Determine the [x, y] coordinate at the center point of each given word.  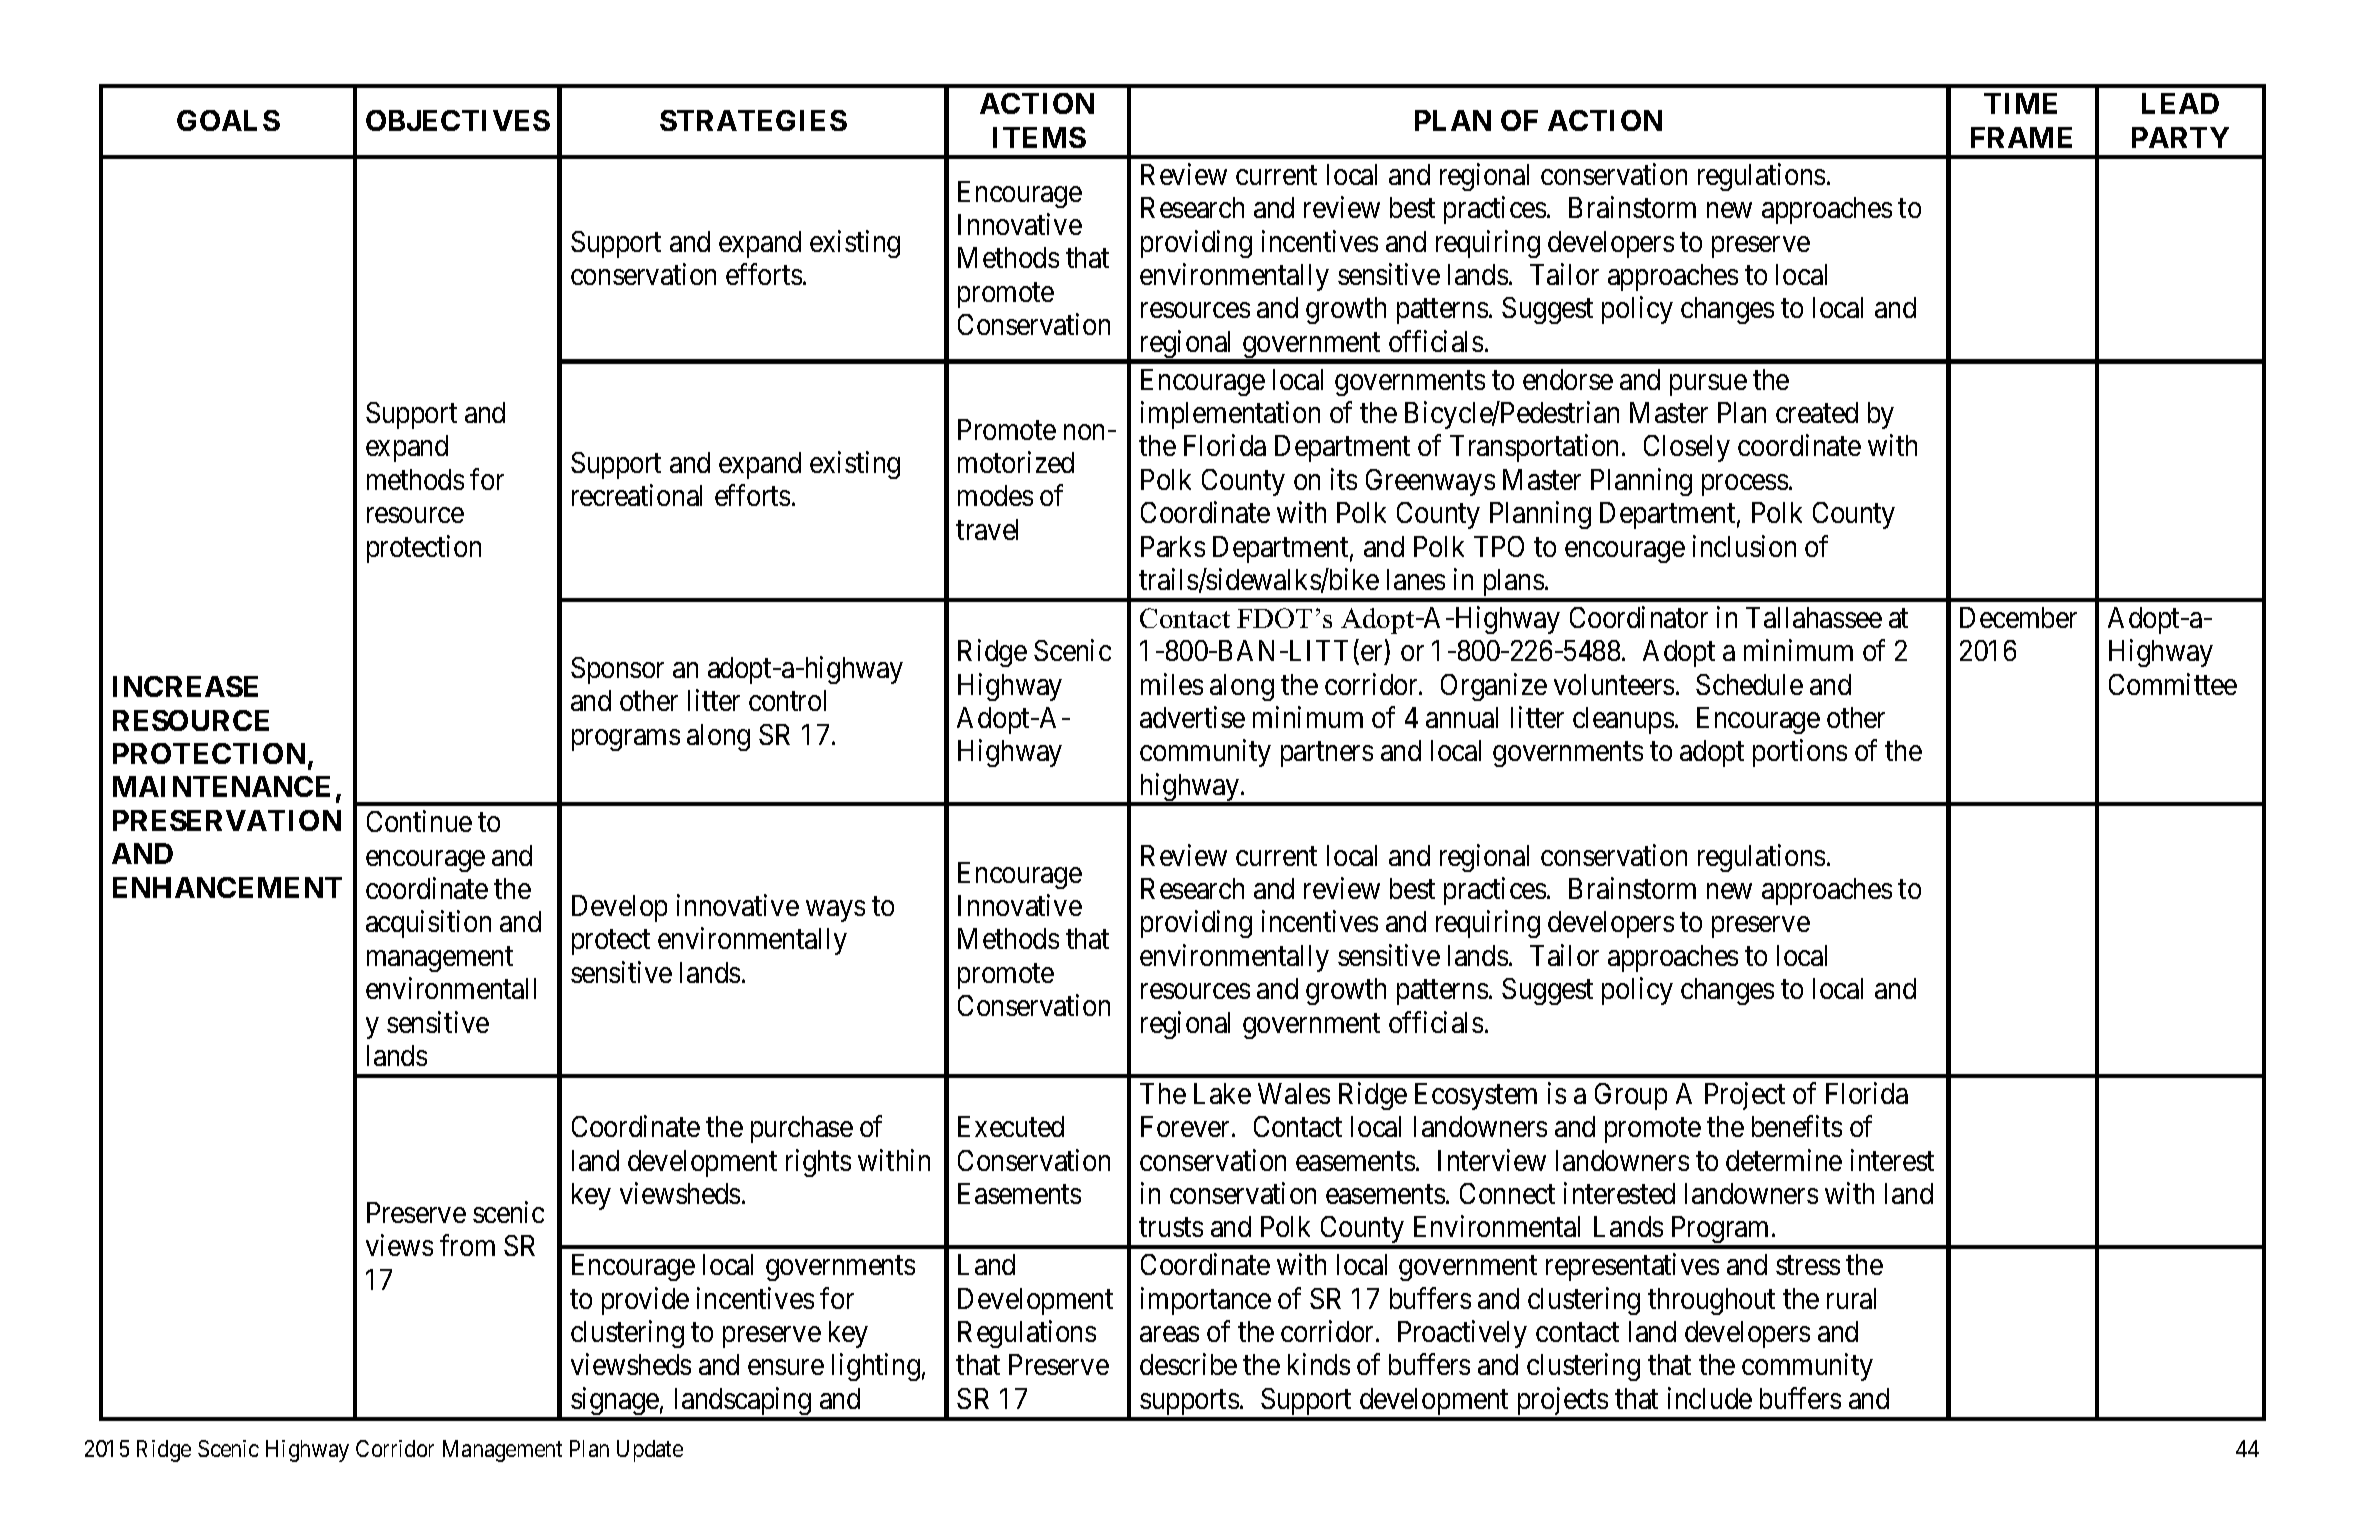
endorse [1568, 379]
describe [1188, 1364]
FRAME [2021, 137]
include [1710, 1398]
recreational [637, 495]
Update [650, 1451]
